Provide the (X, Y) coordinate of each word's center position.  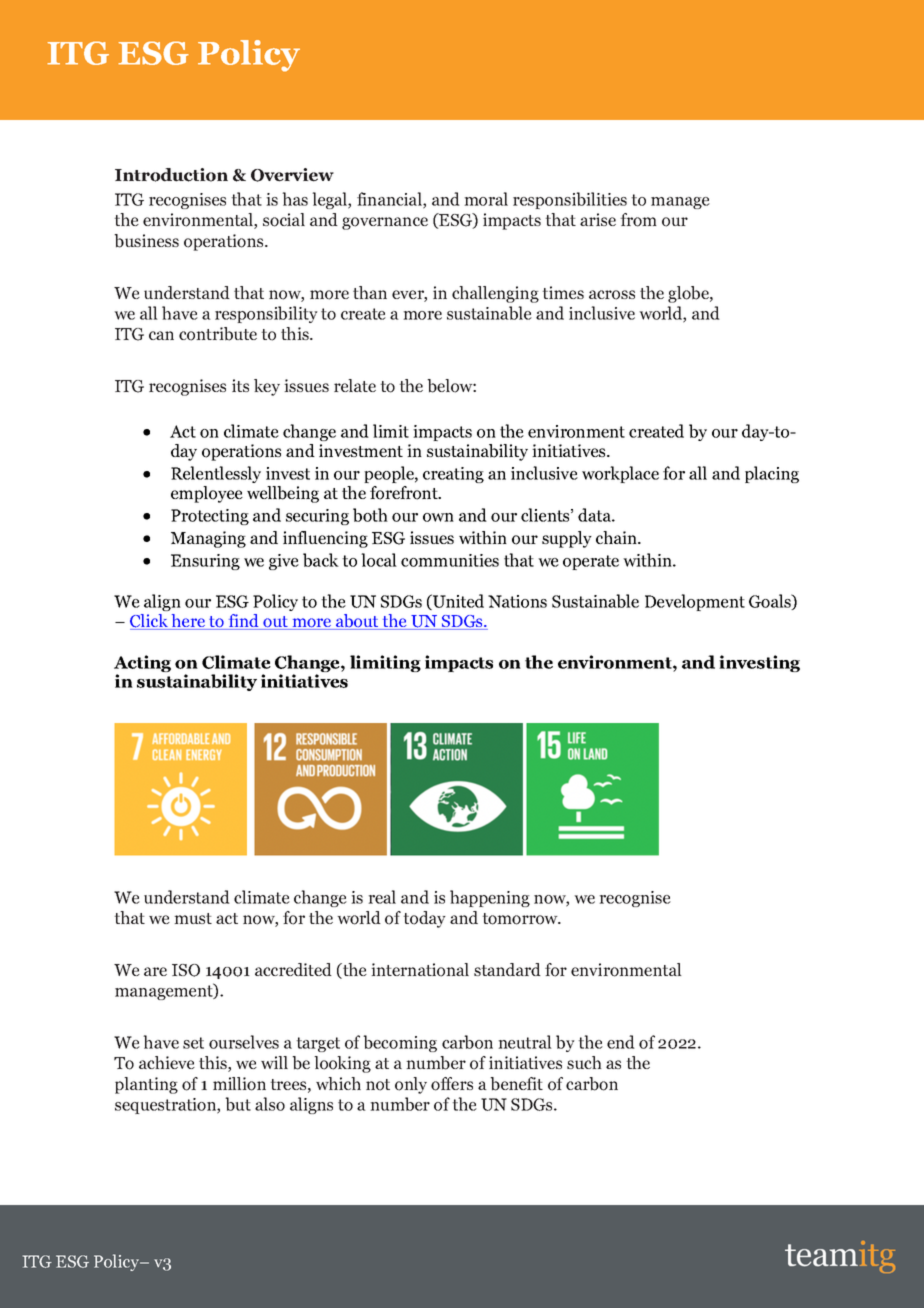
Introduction (171, 175)
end (621, 1042)
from (638, 220)
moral (486, 199)
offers (452, 1084)
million (239, 1084)
